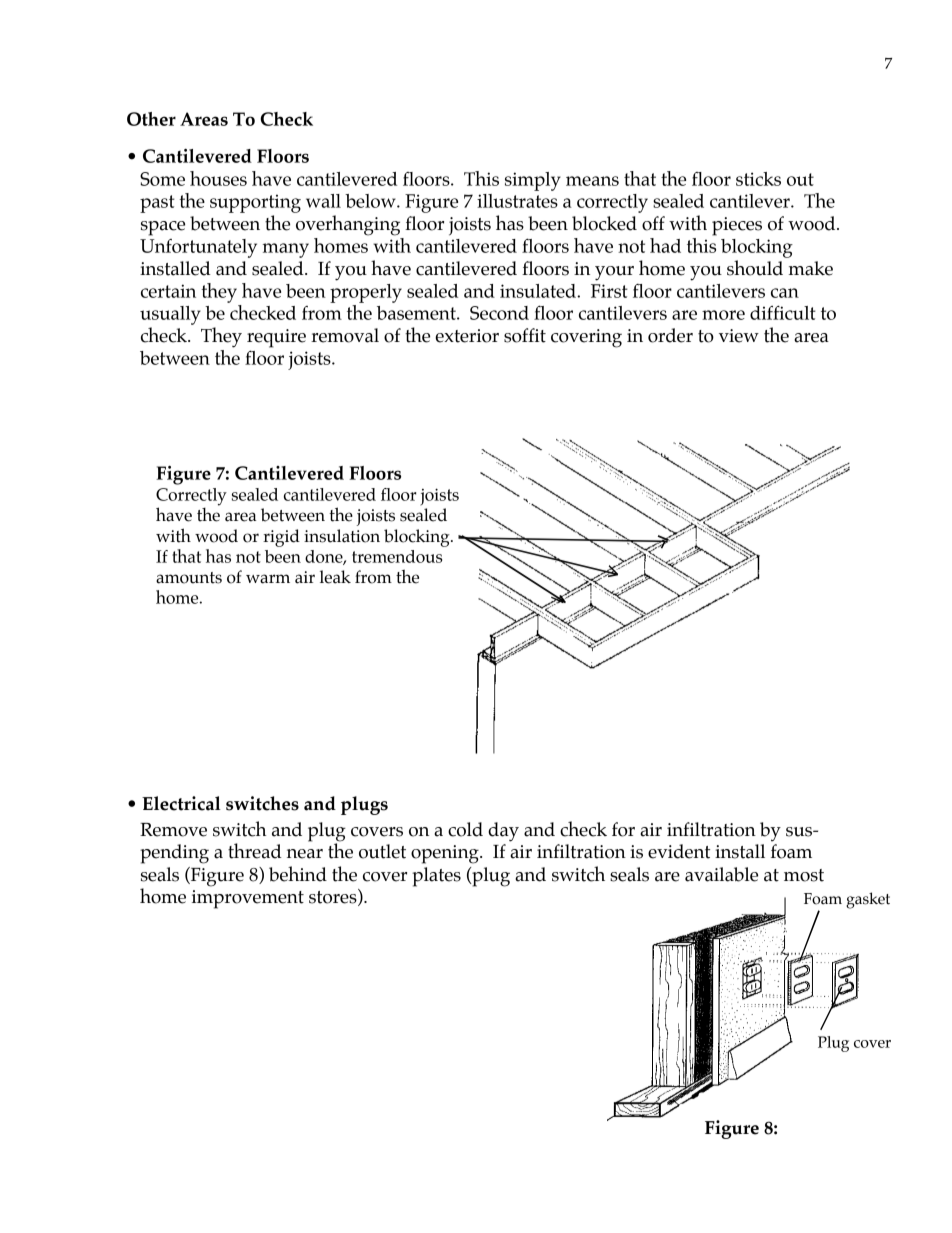  What do you see at coordinates (465, 829) in the screenshot?
I see `cold` at bounding box center [465, 829].
